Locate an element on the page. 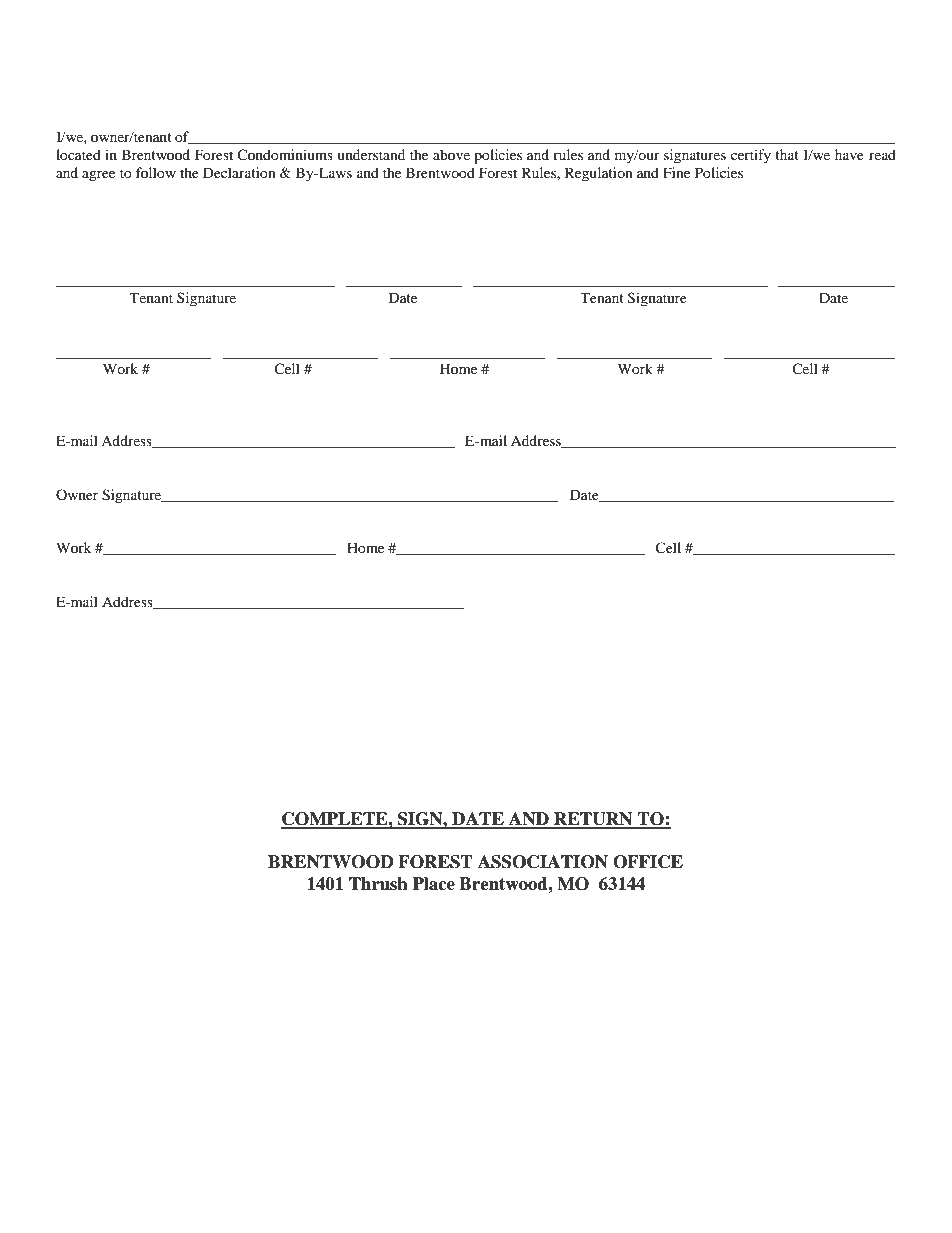  agree is located at coordinates (98, 176).
